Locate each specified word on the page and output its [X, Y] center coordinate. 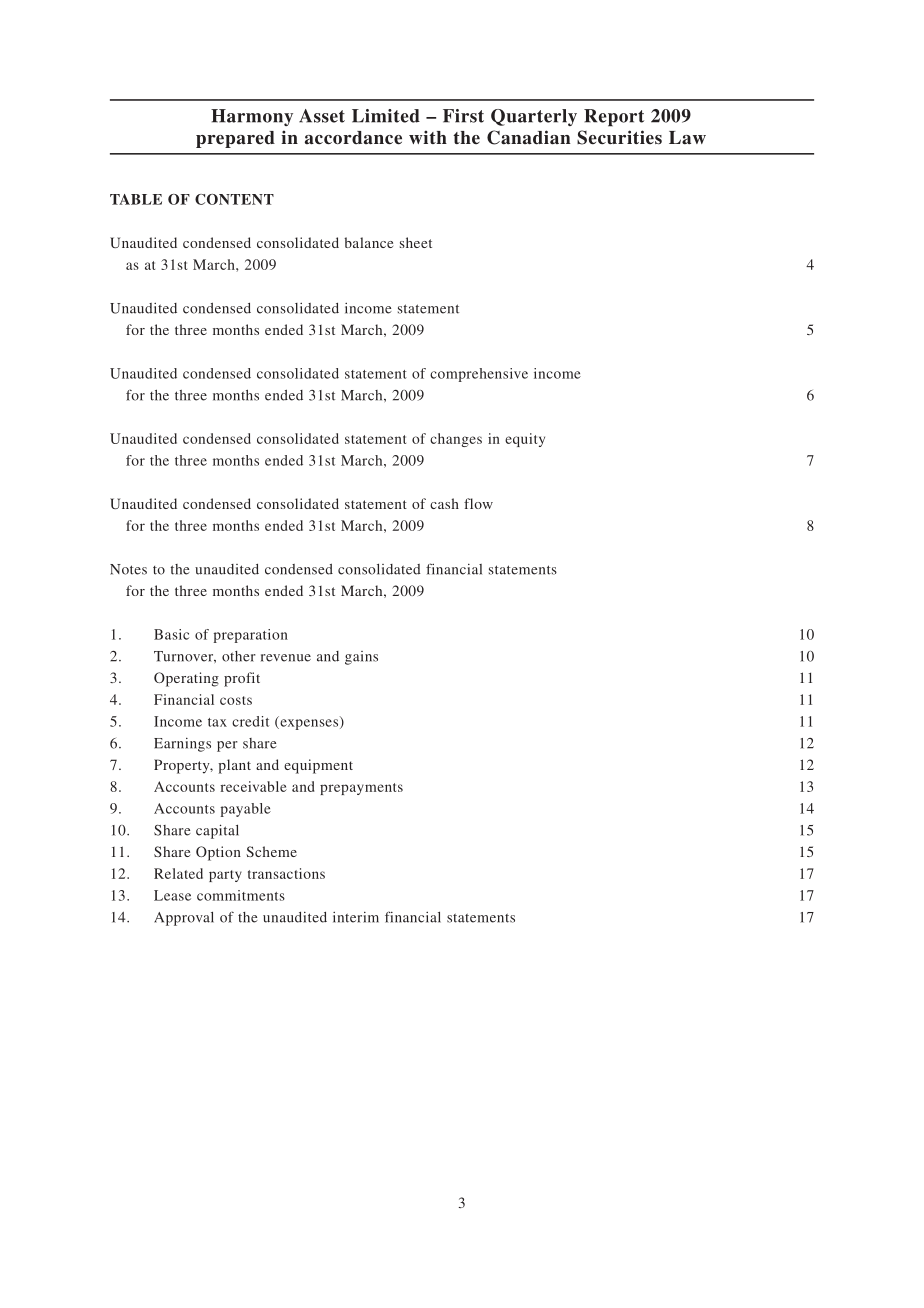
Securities [619, 137]
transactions [286, 873]
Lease [172, 895]
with [428, 137]
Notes [128, 569]
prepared [235, 139]
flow [478, 503]
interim [356, 917]
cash [444, 503]
